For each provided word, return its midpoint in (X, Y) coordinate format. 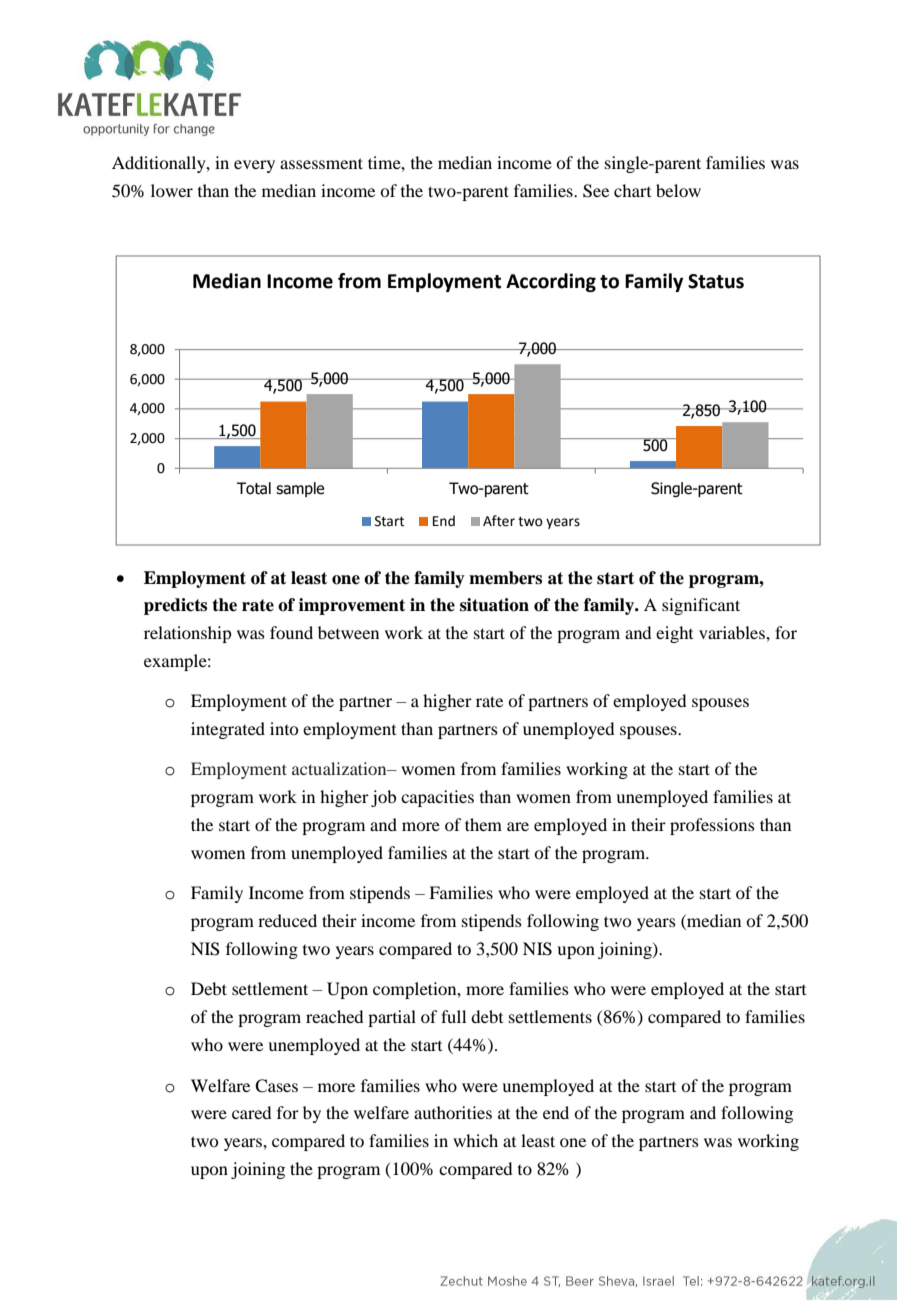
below (678, 190)
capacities (437, 798)
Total (254, 488)
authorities (453, 1112)
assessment (321, 163)
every (254, 166)
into (284, 728)
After (499, 521)
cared (251, 1112)
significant (701, 606)
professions (712, 826)
